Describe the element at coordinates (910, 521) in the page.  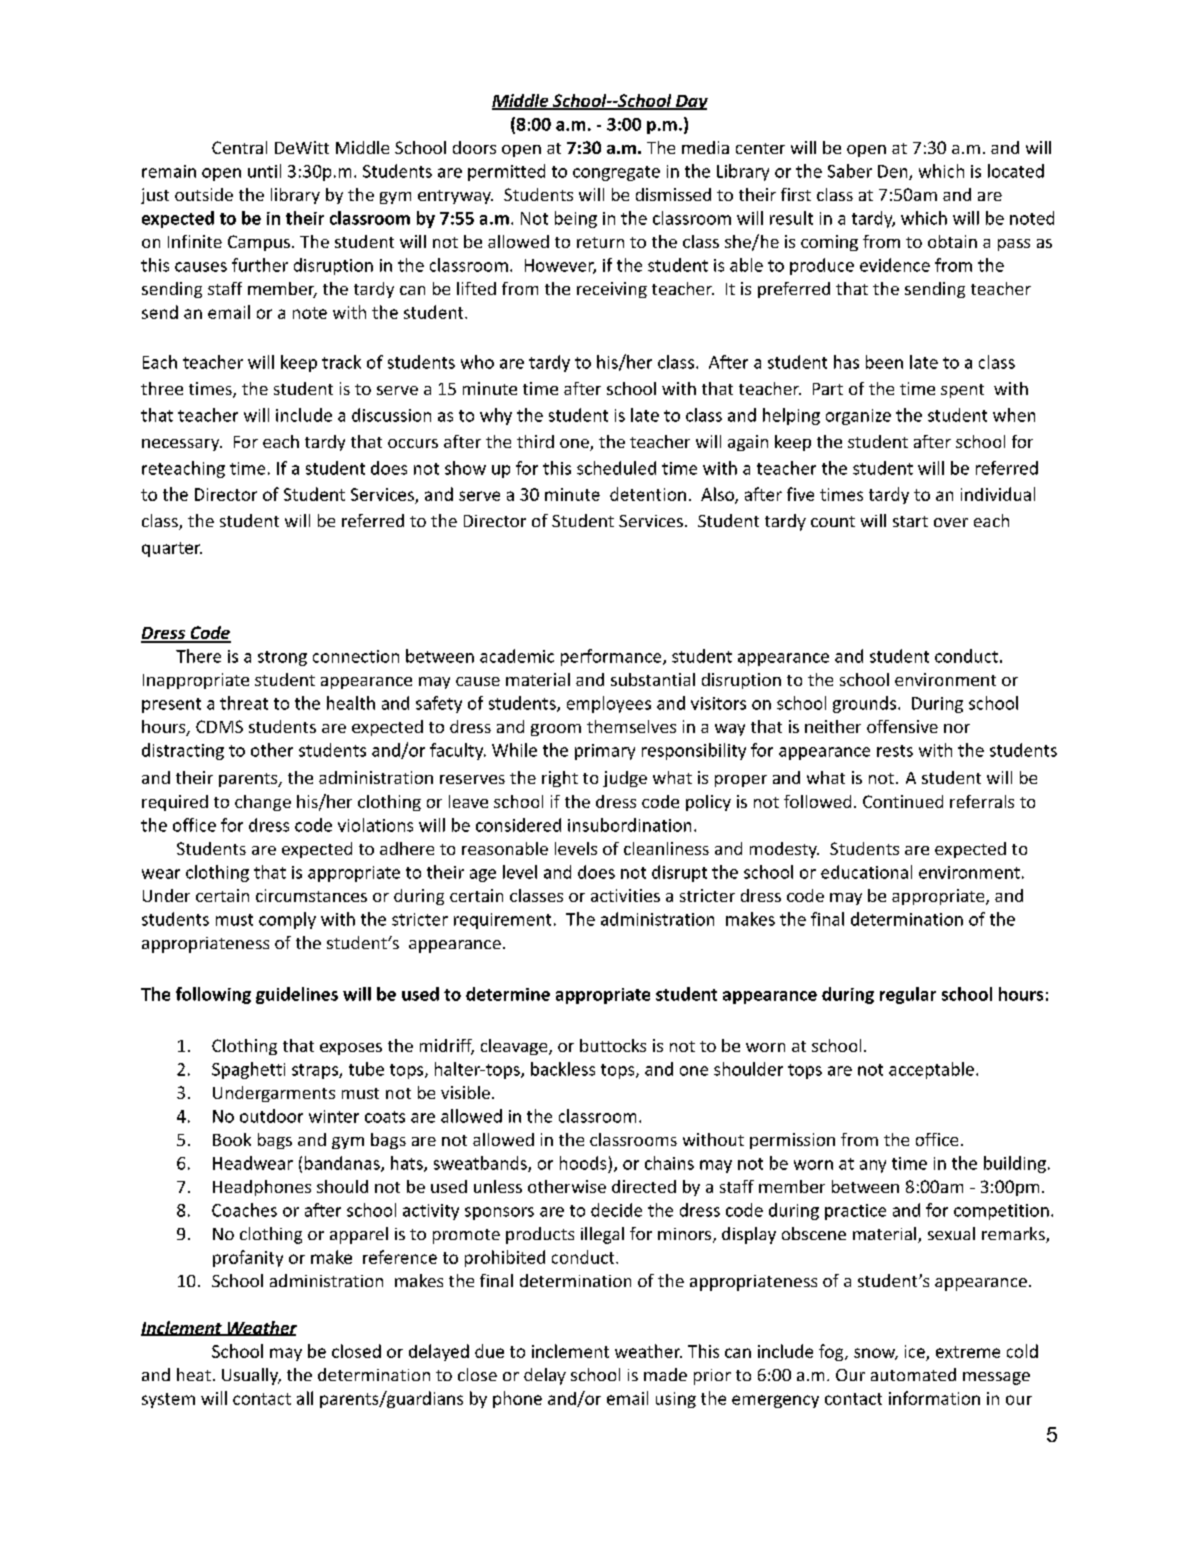
I see `start` at that location.
